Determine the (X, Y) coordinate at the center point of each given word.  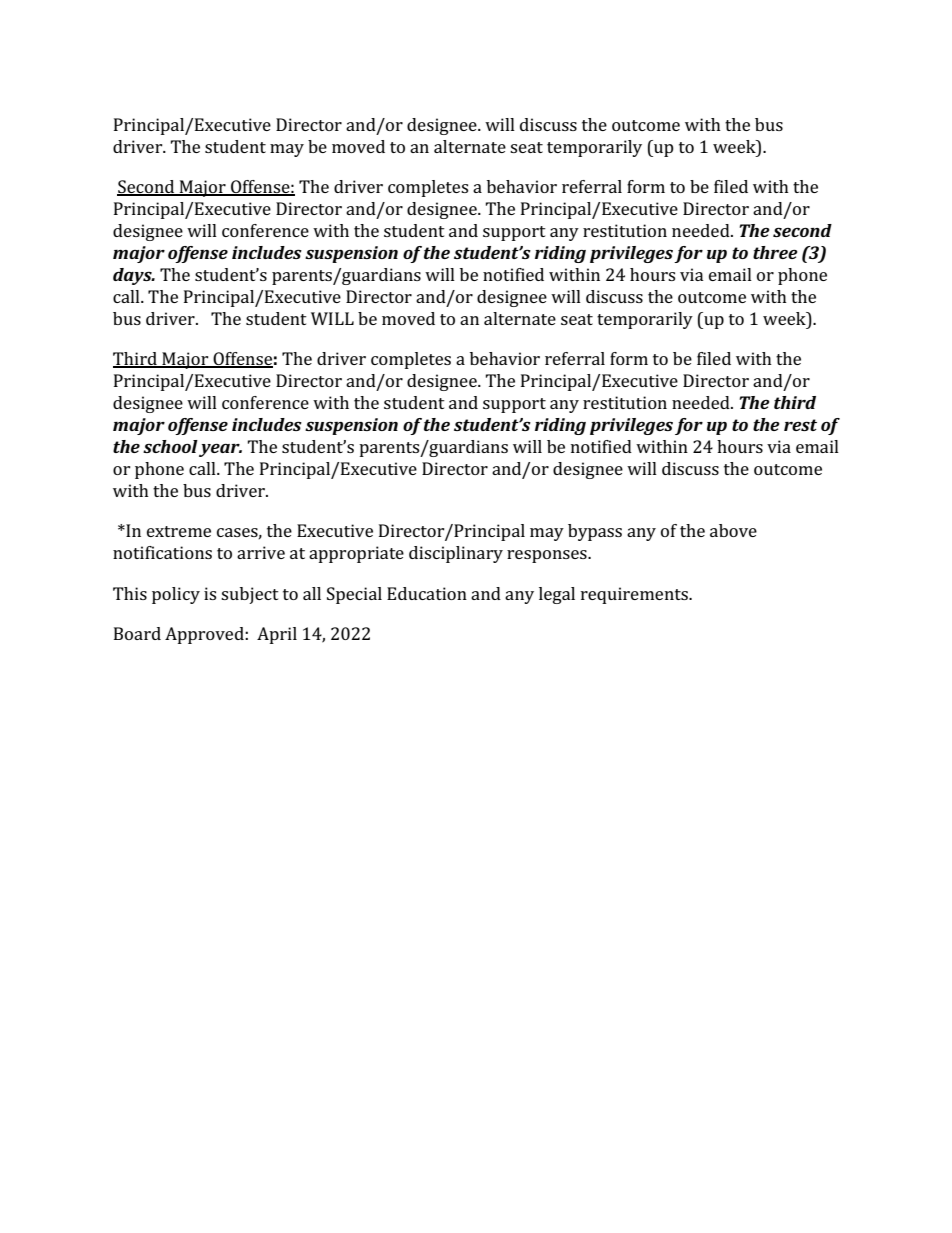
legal (557, 595)
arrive (261, 552)
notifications (162, 552)
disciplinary (456, 554)
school (170, 446)
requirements (635, 595)
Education (427, 593)
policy (176, 595)
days (133, 276)
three (775, 252)
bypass (595, 532)
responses (548, 556)
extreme (179, 531)
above (733, 530)
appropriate (356, 554)
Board (137, 633)
